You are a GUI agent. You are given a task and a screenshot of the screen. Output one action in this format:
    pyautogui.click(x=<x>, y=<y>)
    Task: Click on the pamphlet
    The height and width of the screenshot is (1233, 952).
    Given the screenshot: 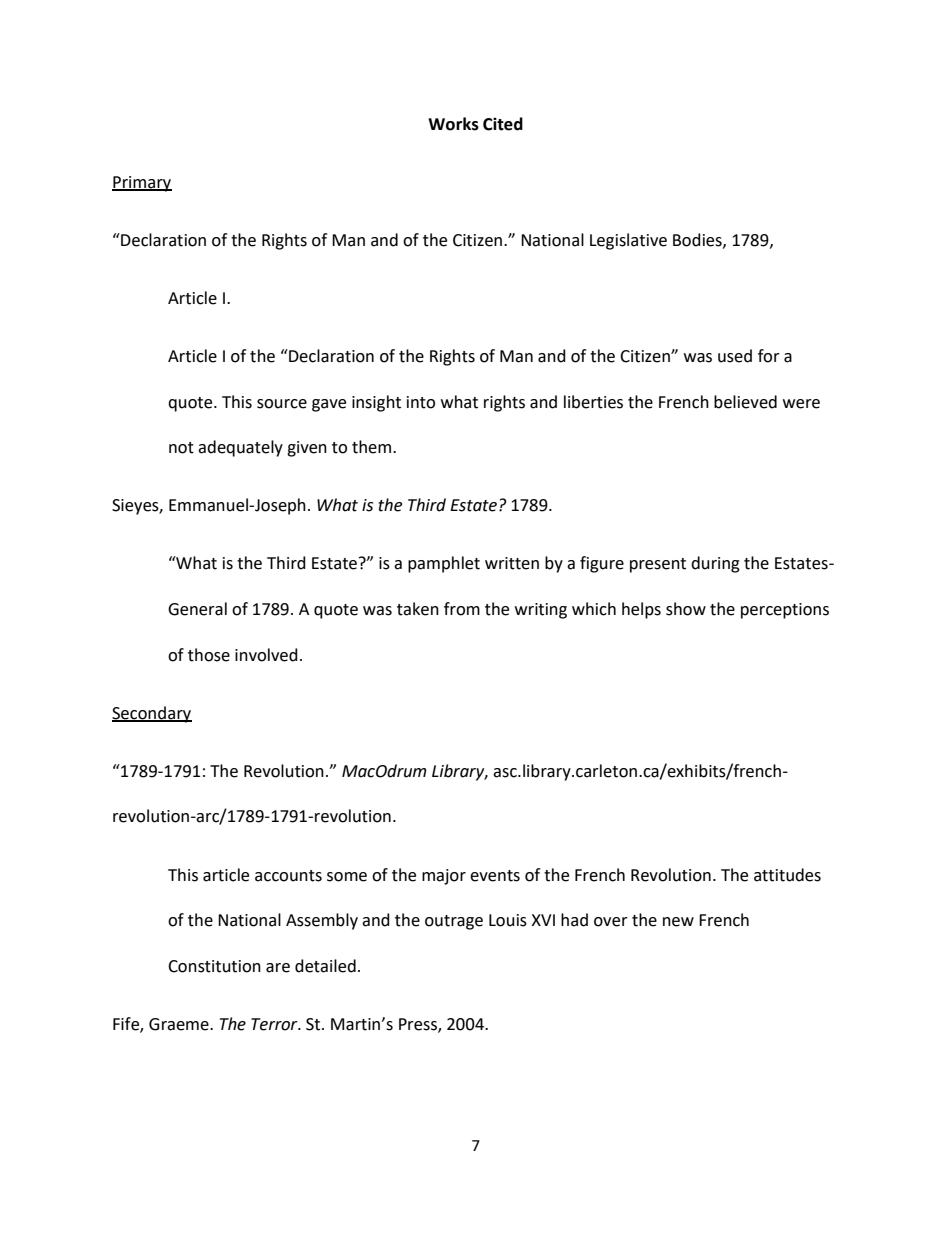 What is the action you would take?
    pyautogui.click(x=444, y=564)
